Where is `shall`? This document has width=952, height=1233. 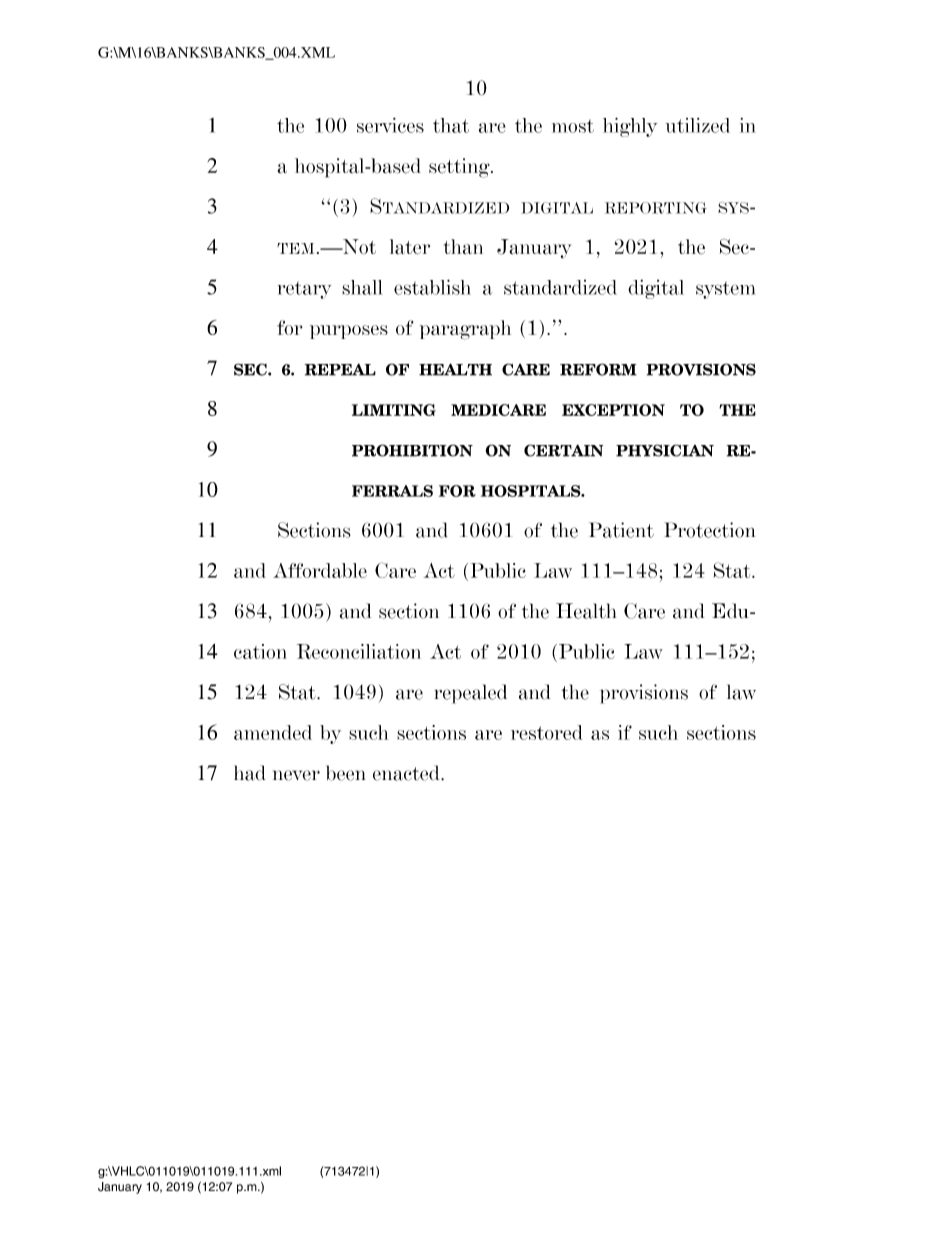
shall is located at coordinates (362, 287).
